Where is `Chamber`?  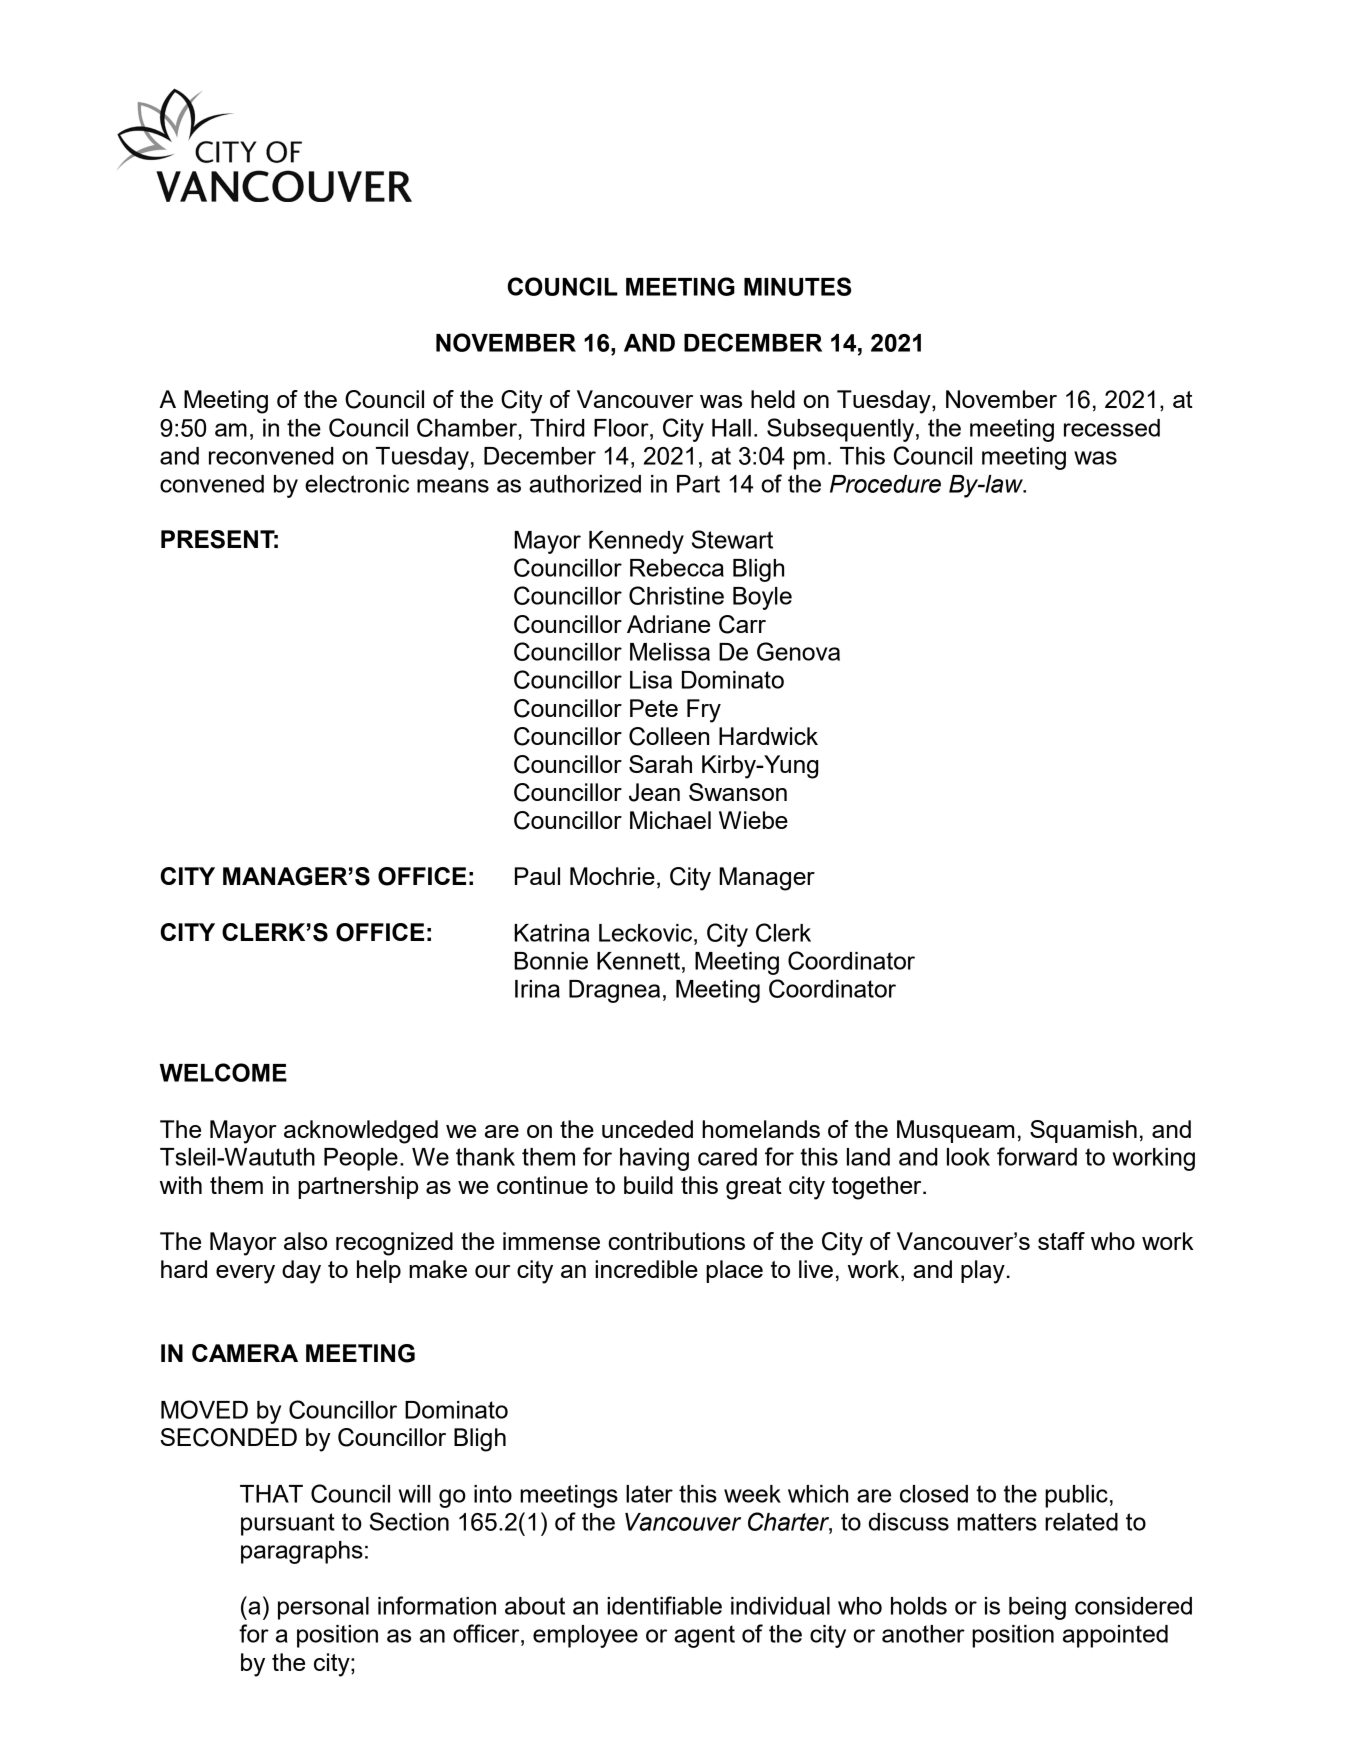 Chamber is located at coordinates (467, 427).
